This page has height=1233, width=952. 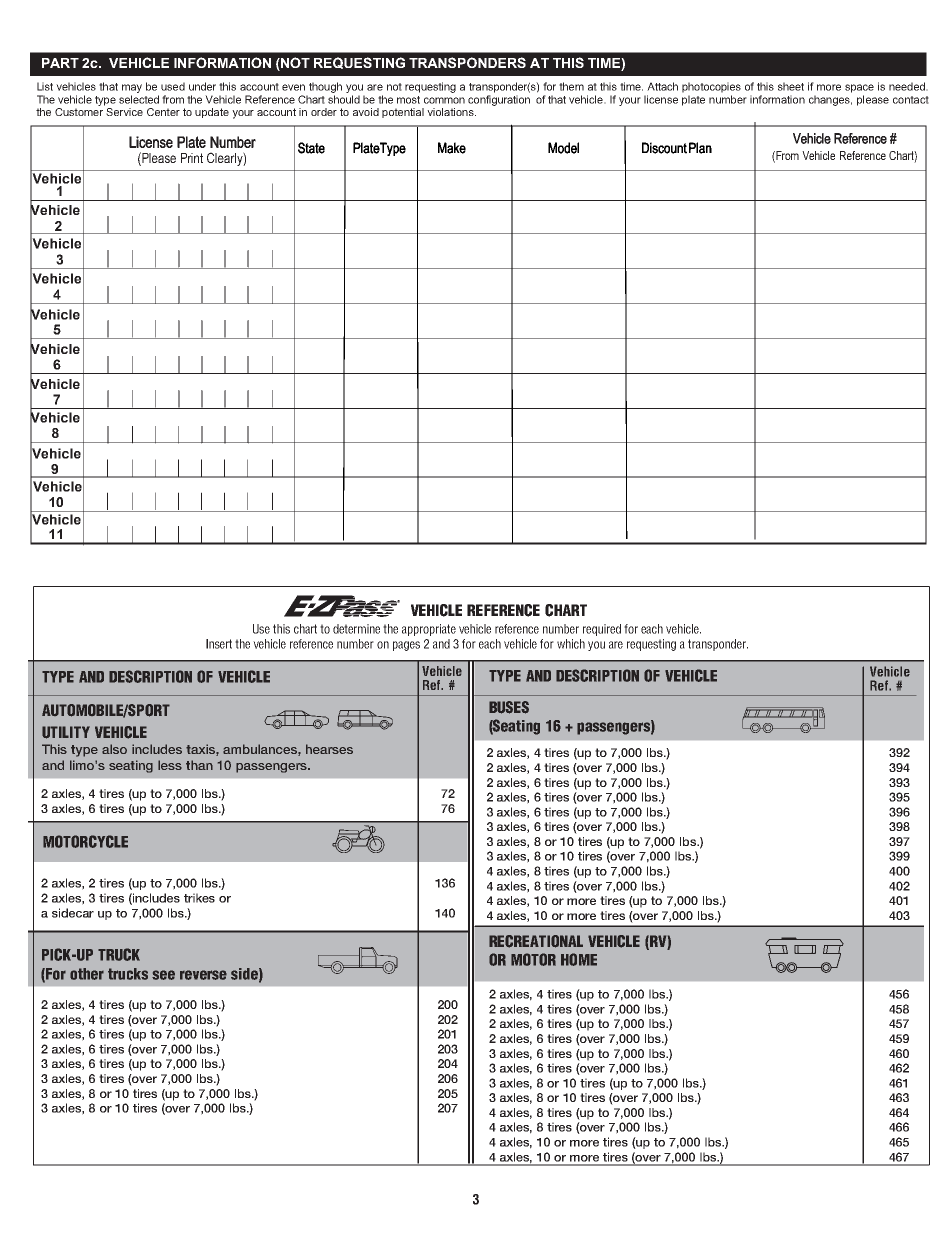 I want to click on Insert, so click(x=219, y=644).
